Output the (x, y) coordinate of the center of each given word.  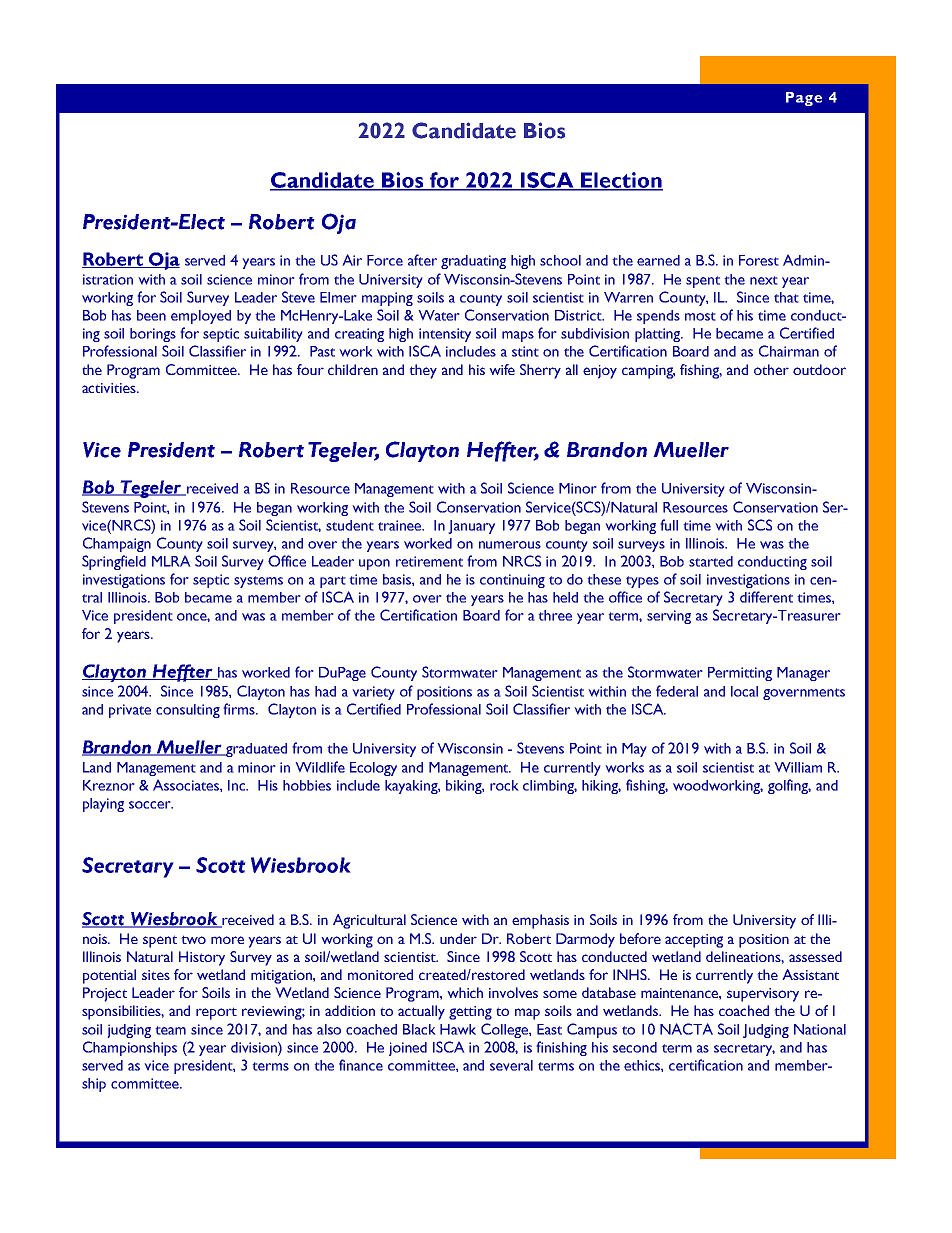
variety (373, 693)
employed (201, 317)
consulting (188, 711)
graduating (473, 262)
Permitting (740, 674)
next (764, 280)
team (170, 1030)
